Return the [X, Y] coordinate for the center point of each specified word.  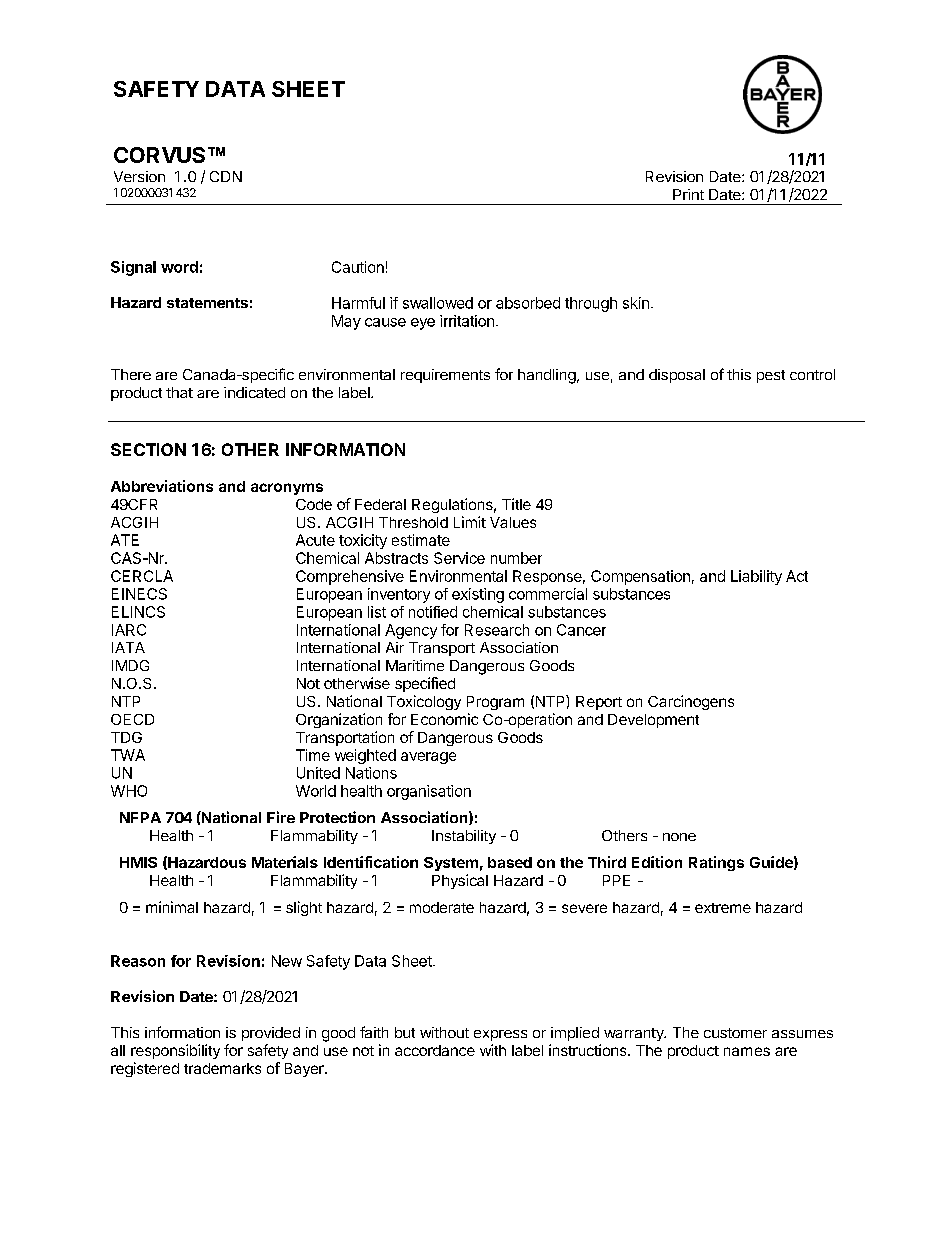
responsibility [175, 1051]
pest [771, 376]
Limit [470, 522]
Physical [460, 881]
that [179, 392]
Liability [756, 577]
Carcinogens [691, 702]
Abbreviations [162, 486]
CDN [226, 176]
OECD [132, 719]
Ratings [716, 863]
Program [495, 703]
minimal [172, 907]
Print [688, 194]
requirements [445, 376]
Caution [358, 267]
